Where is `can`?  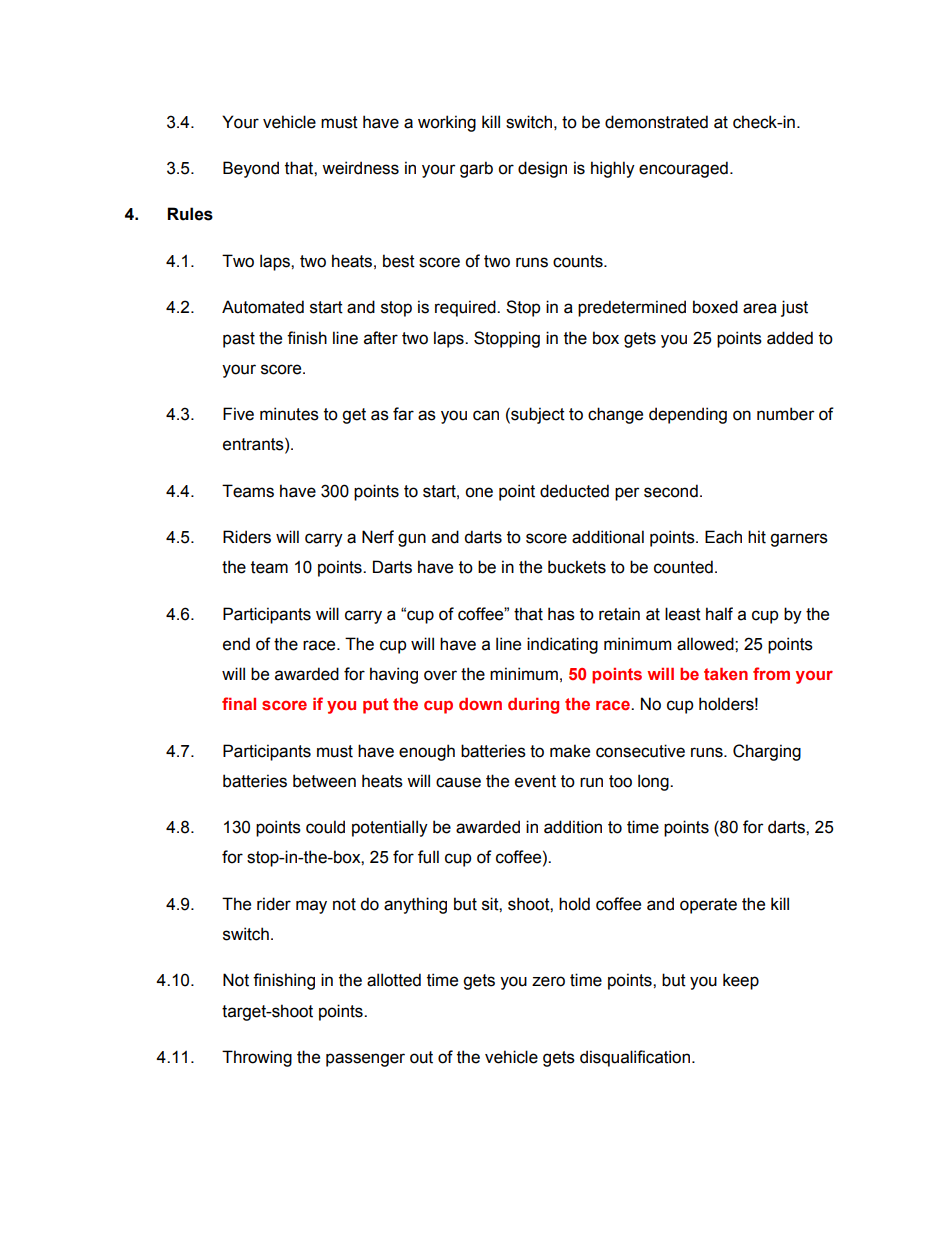 can is located at coordinates (486, 415).
